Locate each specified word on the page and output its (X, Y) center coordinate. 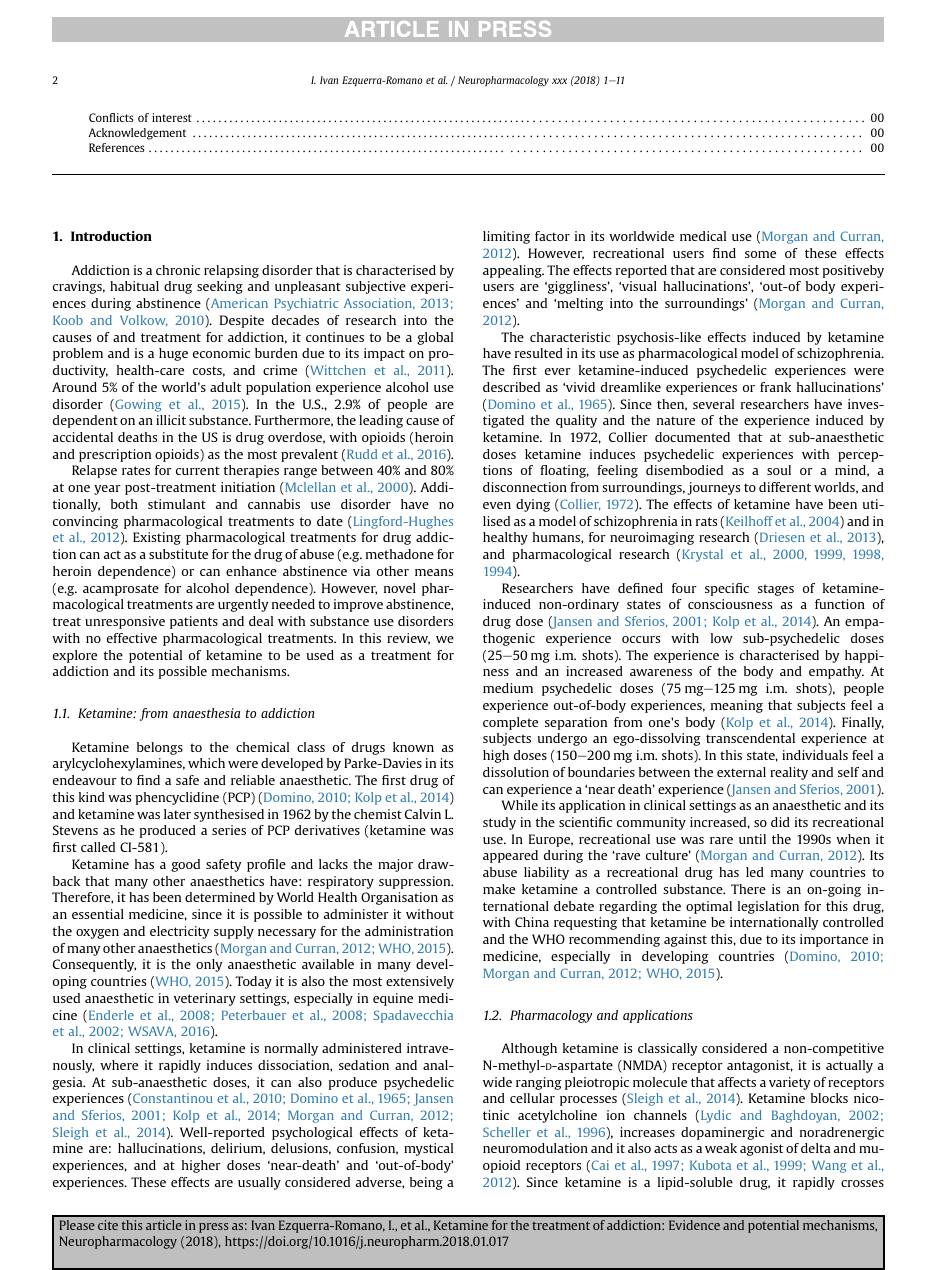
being (426, 1183)
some (760, 254)
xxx (559, 81)
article (164, 1225)
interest (172, 117)
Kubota (710, 1165)
